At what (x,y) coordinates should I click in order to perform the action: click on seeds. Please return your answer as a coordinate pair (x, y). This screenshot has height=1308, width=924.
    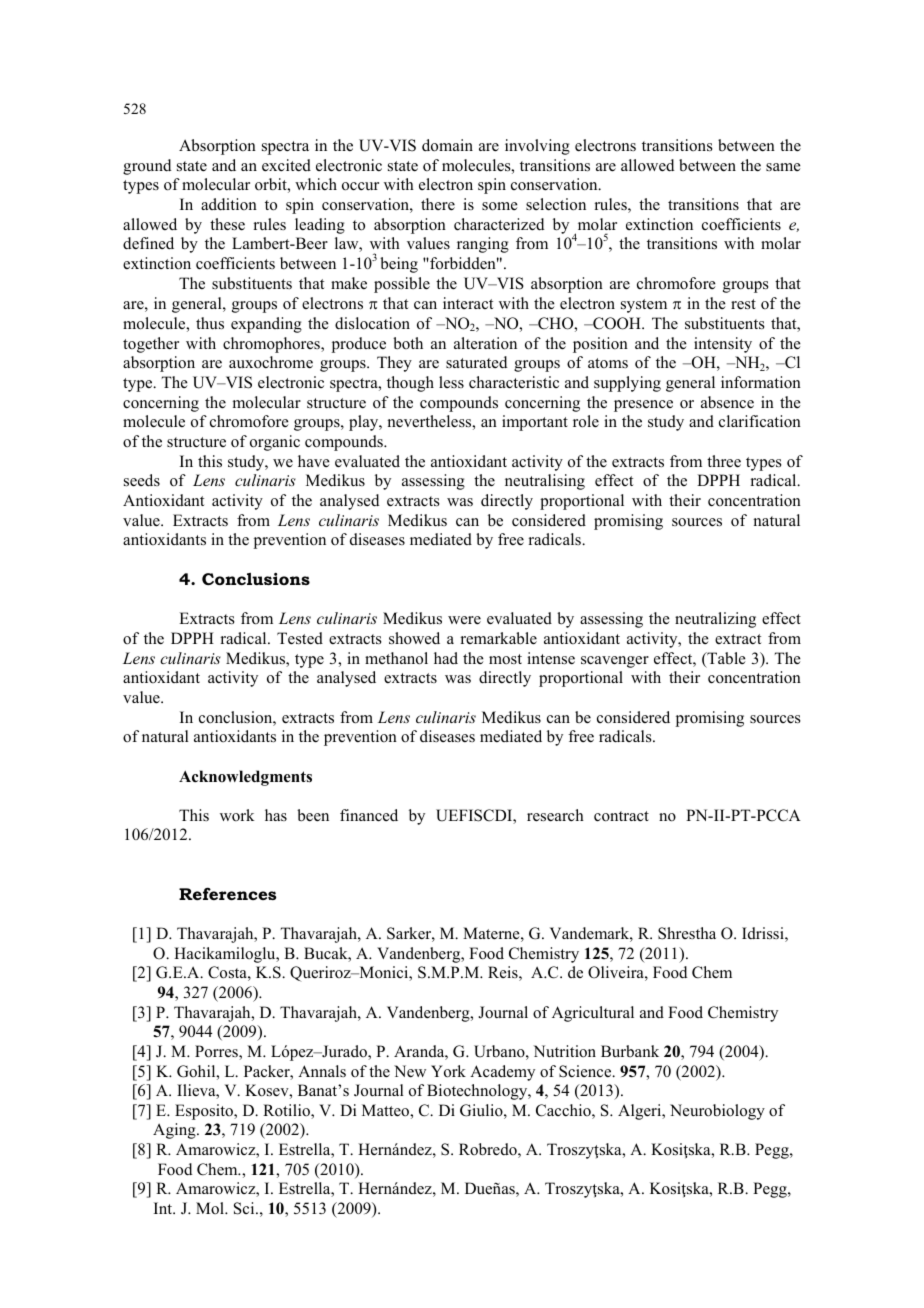
    Looking at the image, I should click on (142, 480).
